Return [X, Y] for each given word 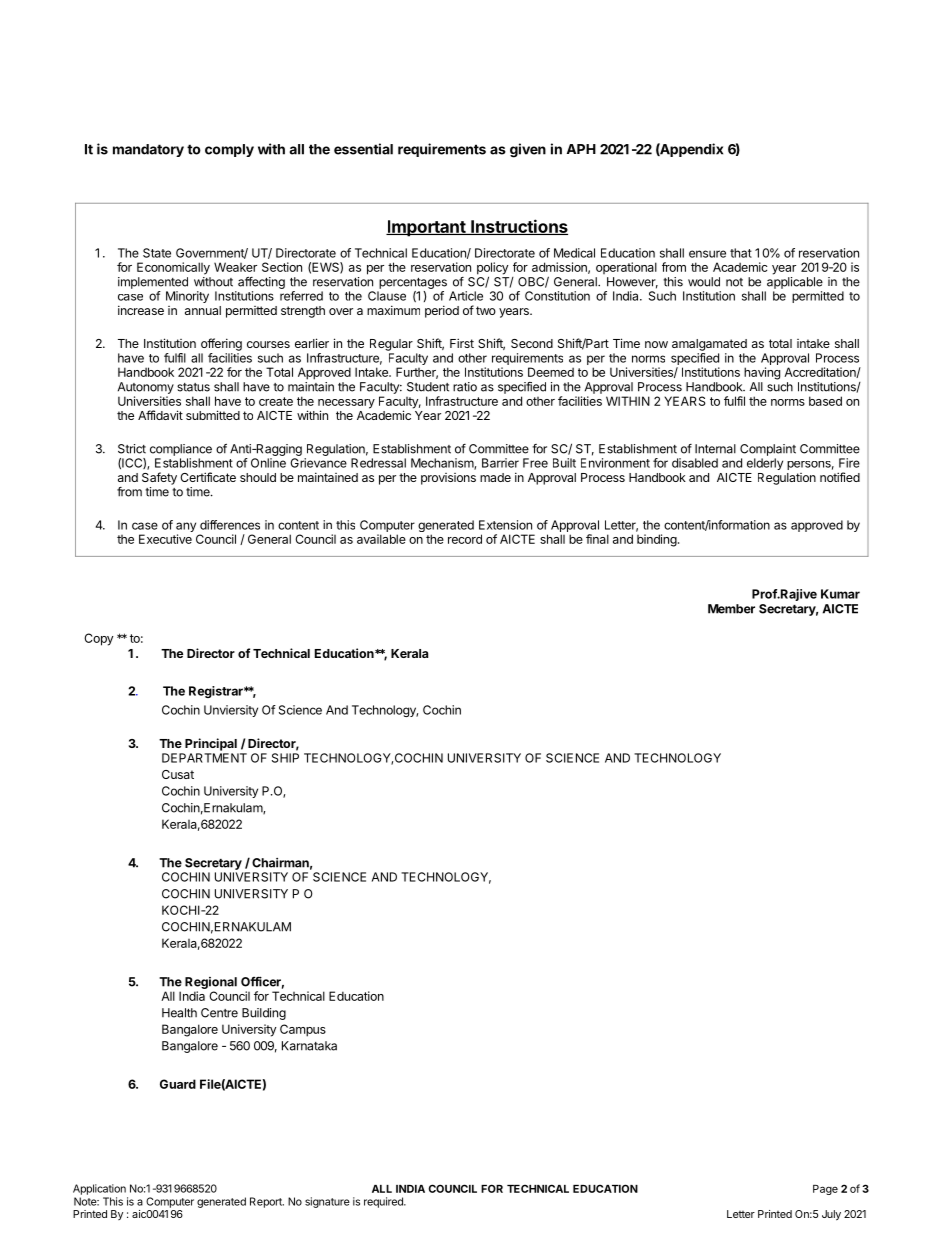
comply [229, 150]
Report [267, 1202]
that [741, 253]
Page [825, 1190]
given [528, 150]
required [384, 1202]
